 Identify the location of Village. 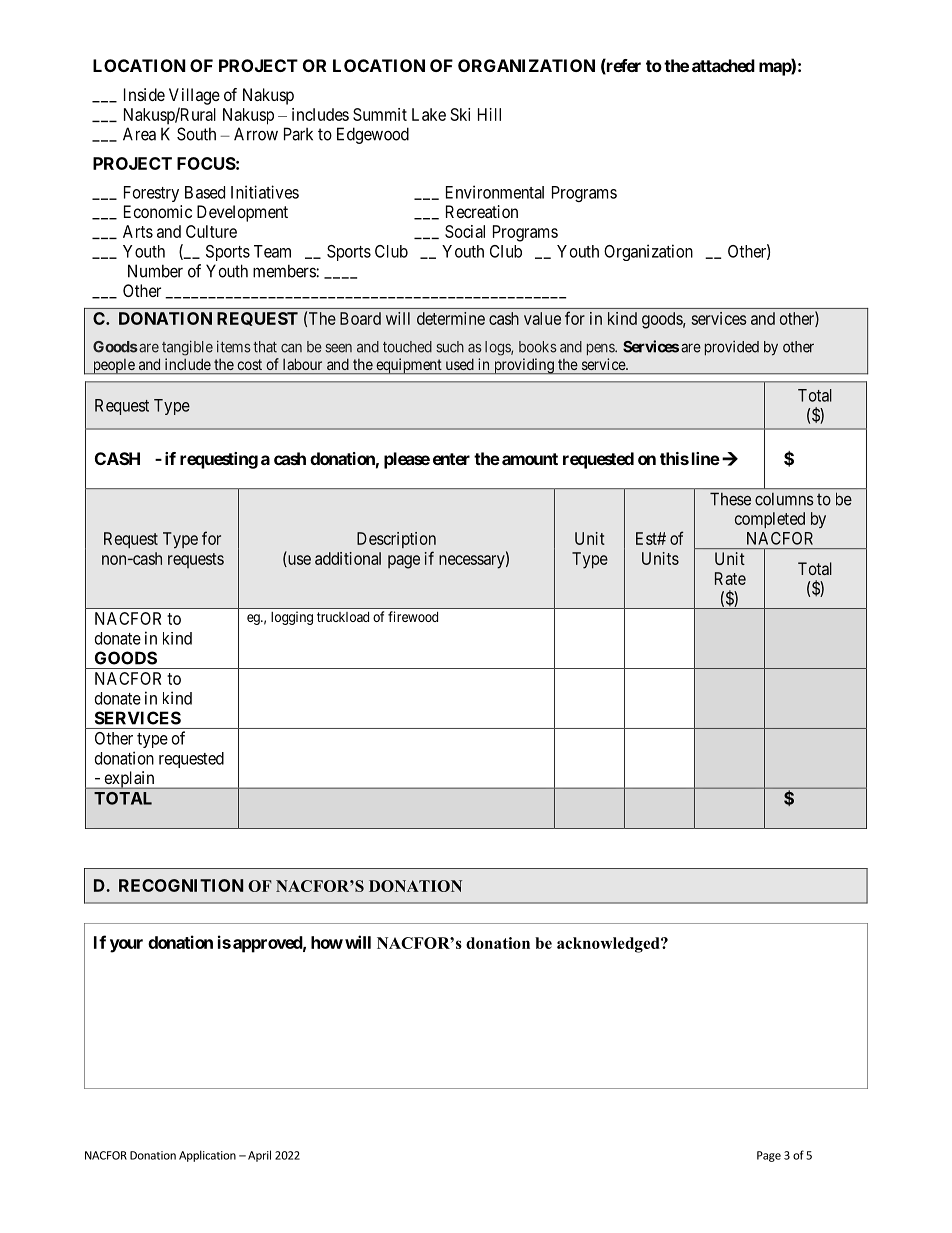
(194, 96).
